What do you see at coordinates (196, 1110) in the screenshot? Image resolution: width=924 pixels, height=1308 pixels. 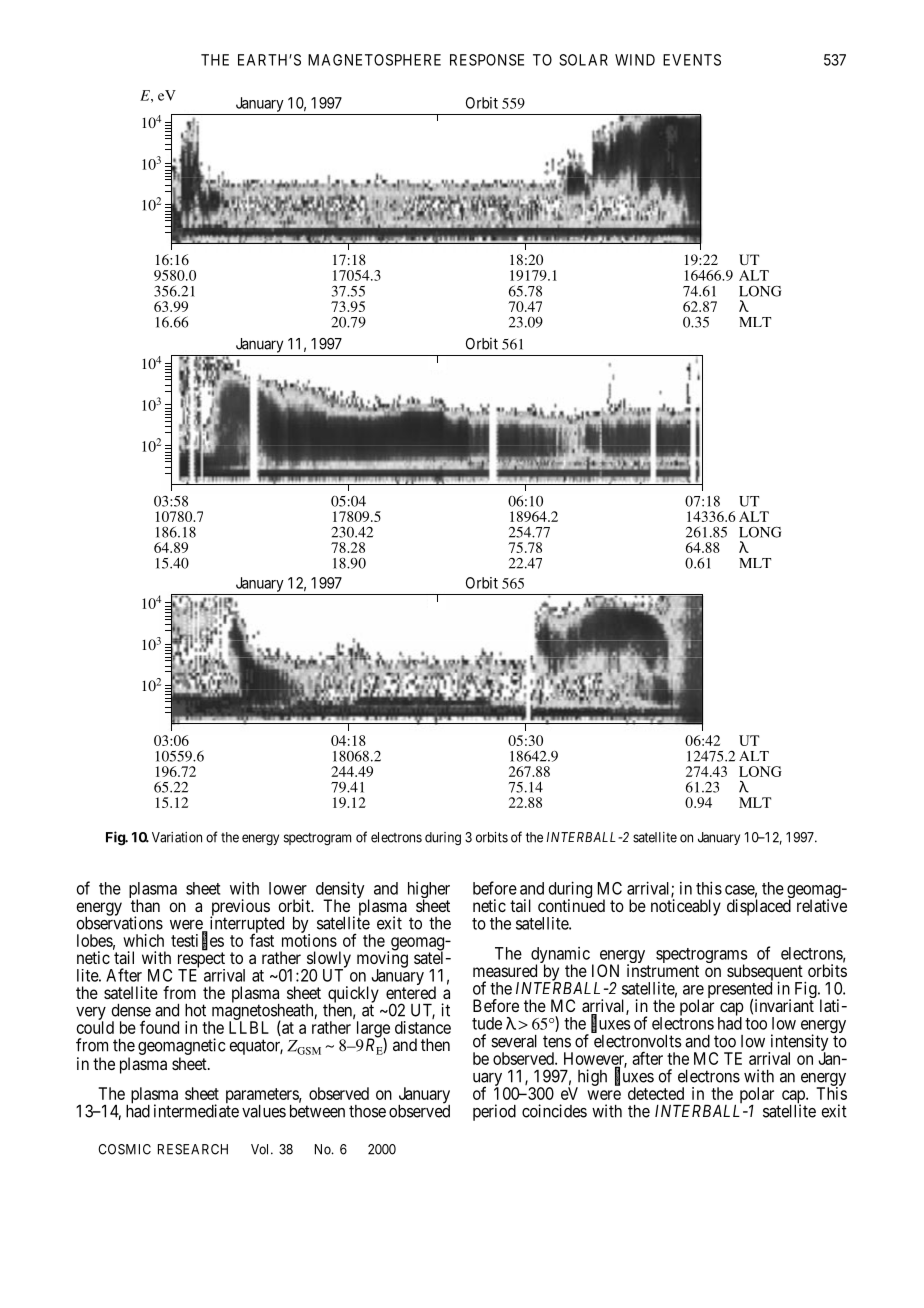 I see `intermediate` at bounding box center [196, 1110].
